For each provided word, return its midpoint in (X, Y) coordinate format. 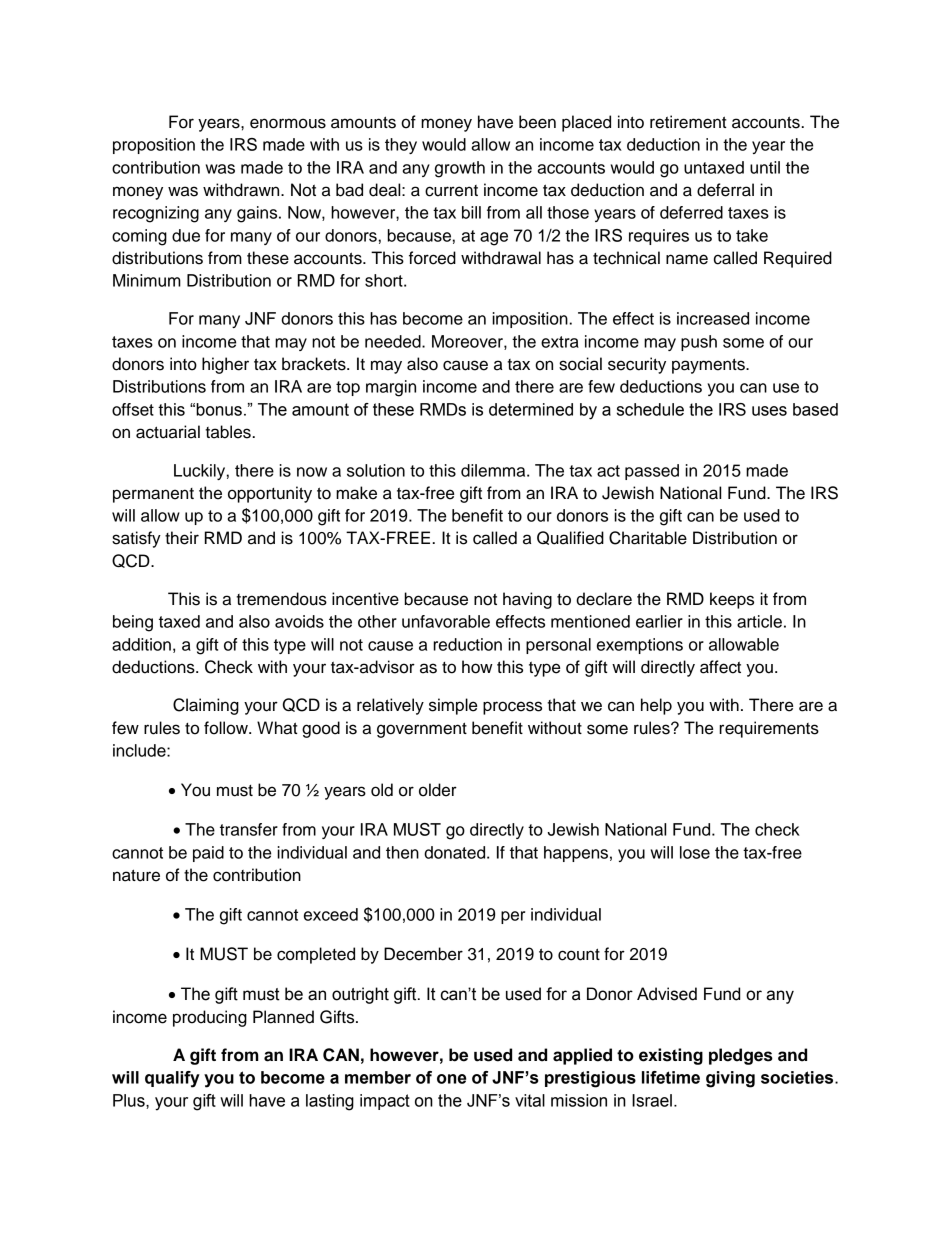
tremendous (281, 599)
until (765, 167)
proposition (154, 146)
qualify (172, 1079)
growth (460, 169)
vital (530, 1100)
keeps (732, 600)
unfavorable (446, 621)
